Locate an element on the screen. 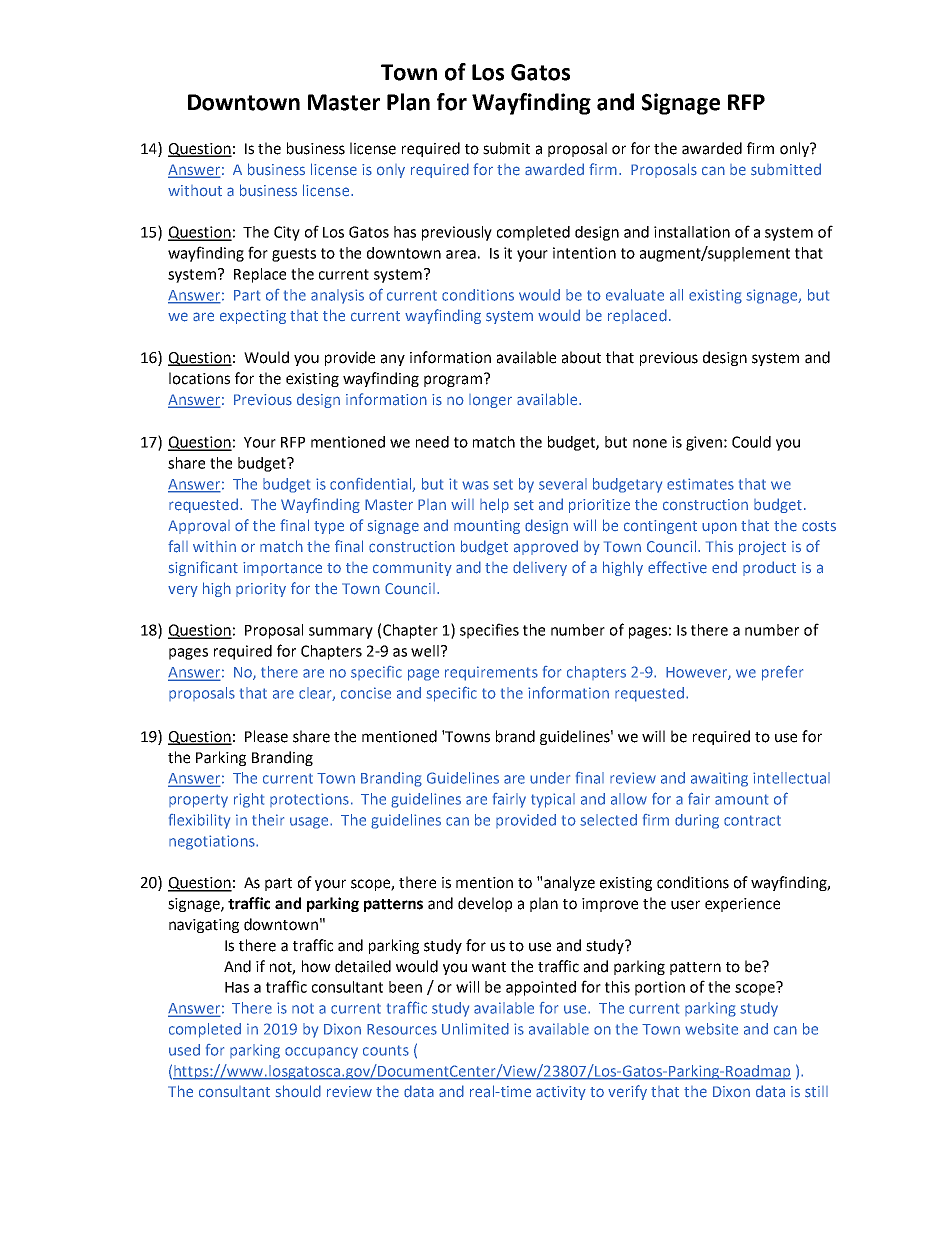 The width and height of the screenshot is (952, 1233). installation is located at coordinates (692, 232).
